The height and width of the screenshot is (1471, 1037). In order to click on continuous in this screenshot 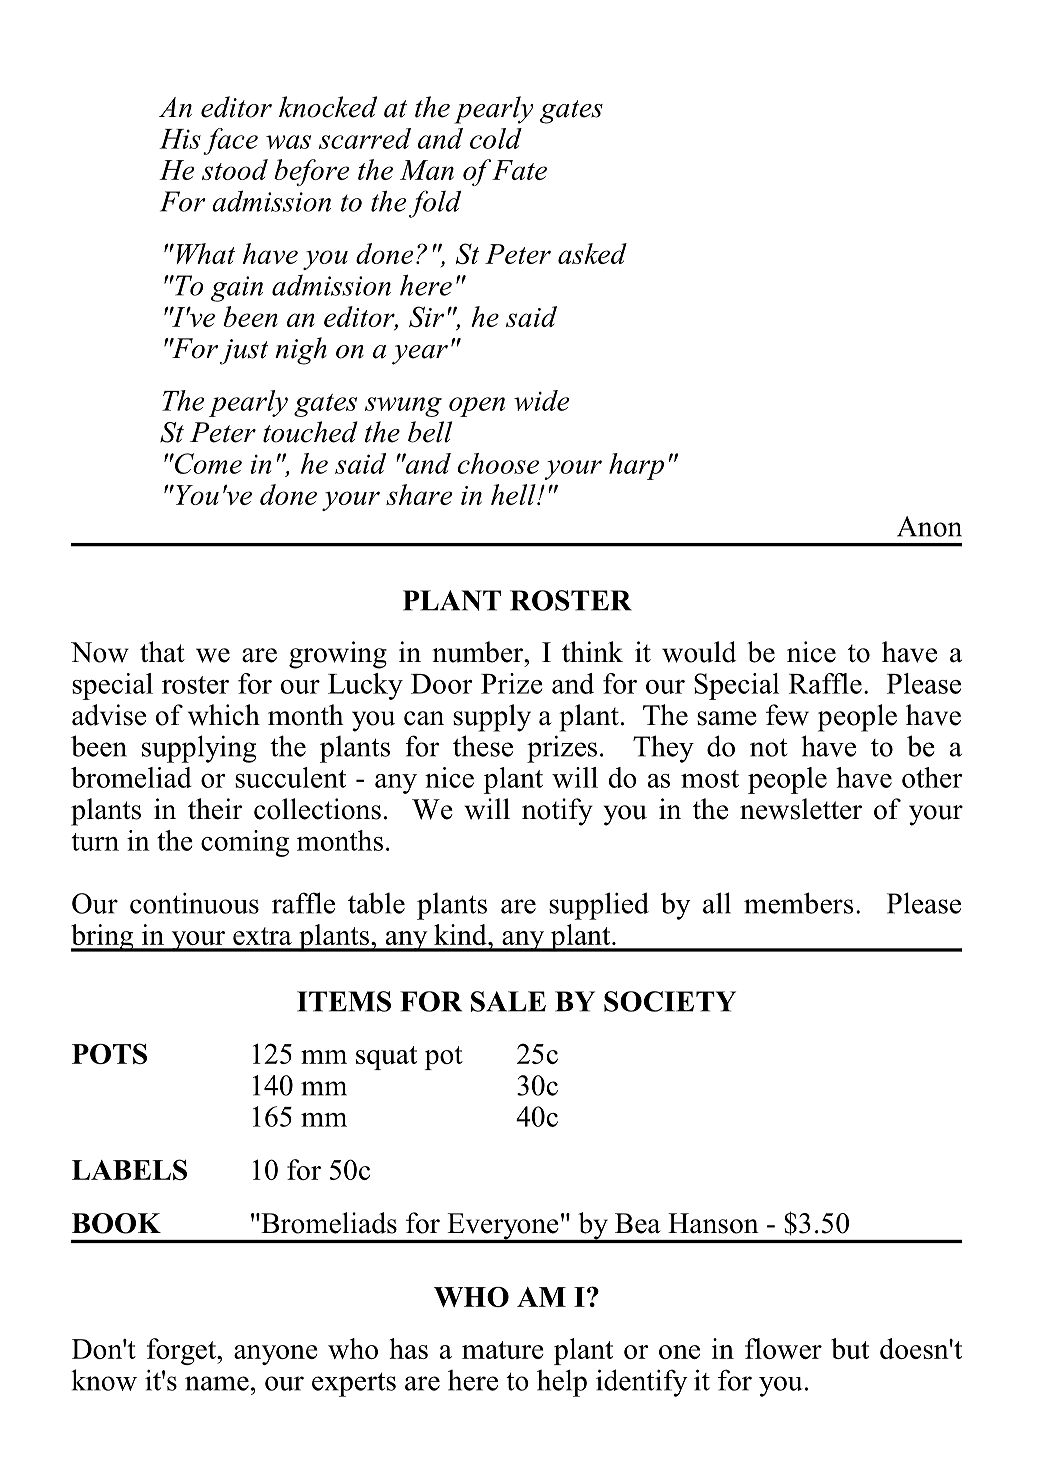, I will do `click(194, 903)`.
